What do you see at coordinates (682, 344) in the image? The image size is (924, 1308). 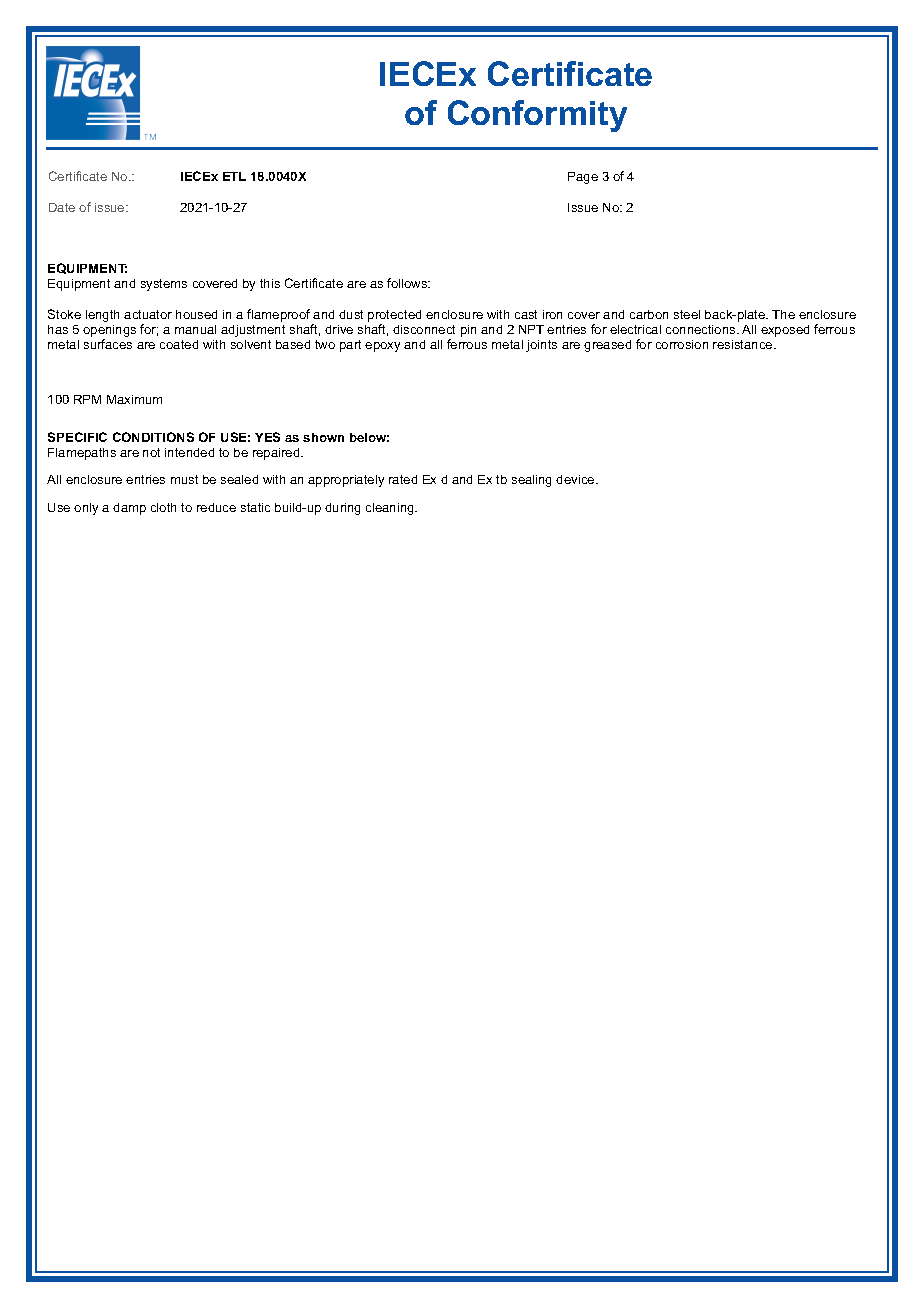 I see `corrosion` at bounding box center [682, 344].
